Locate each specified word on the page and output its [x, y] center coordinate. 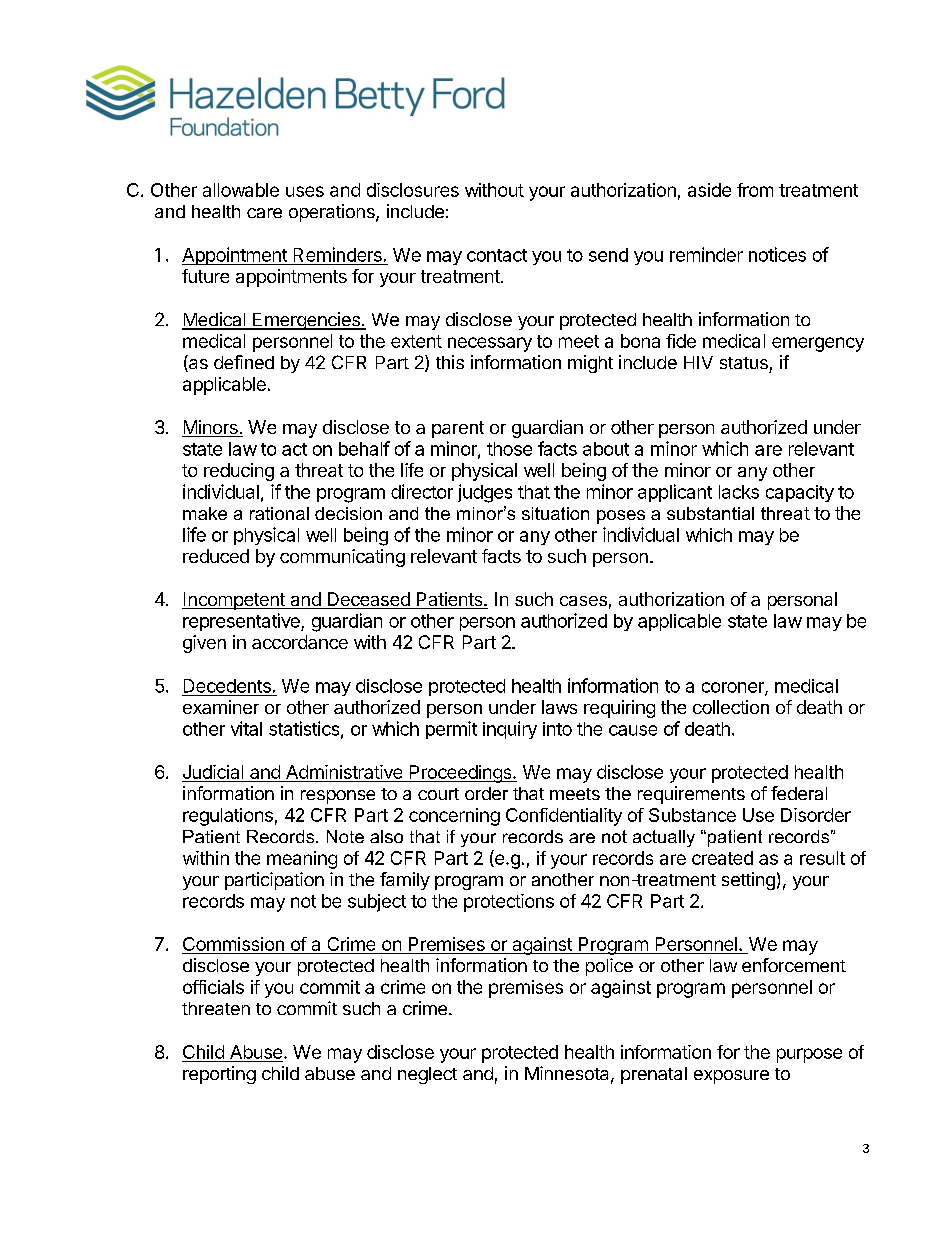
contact [497, 255]
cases [583, 601]
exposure [731, 1077]
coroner [734, 688]
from [755, 190]
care [264, 213]
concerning [454, 817]
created [722, 858]
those [509, 449]
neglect [427, 1075]
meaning [302, 860]
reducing [239, 472]
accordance [300, 642]
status [744, 363]
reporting [219, 1075]
